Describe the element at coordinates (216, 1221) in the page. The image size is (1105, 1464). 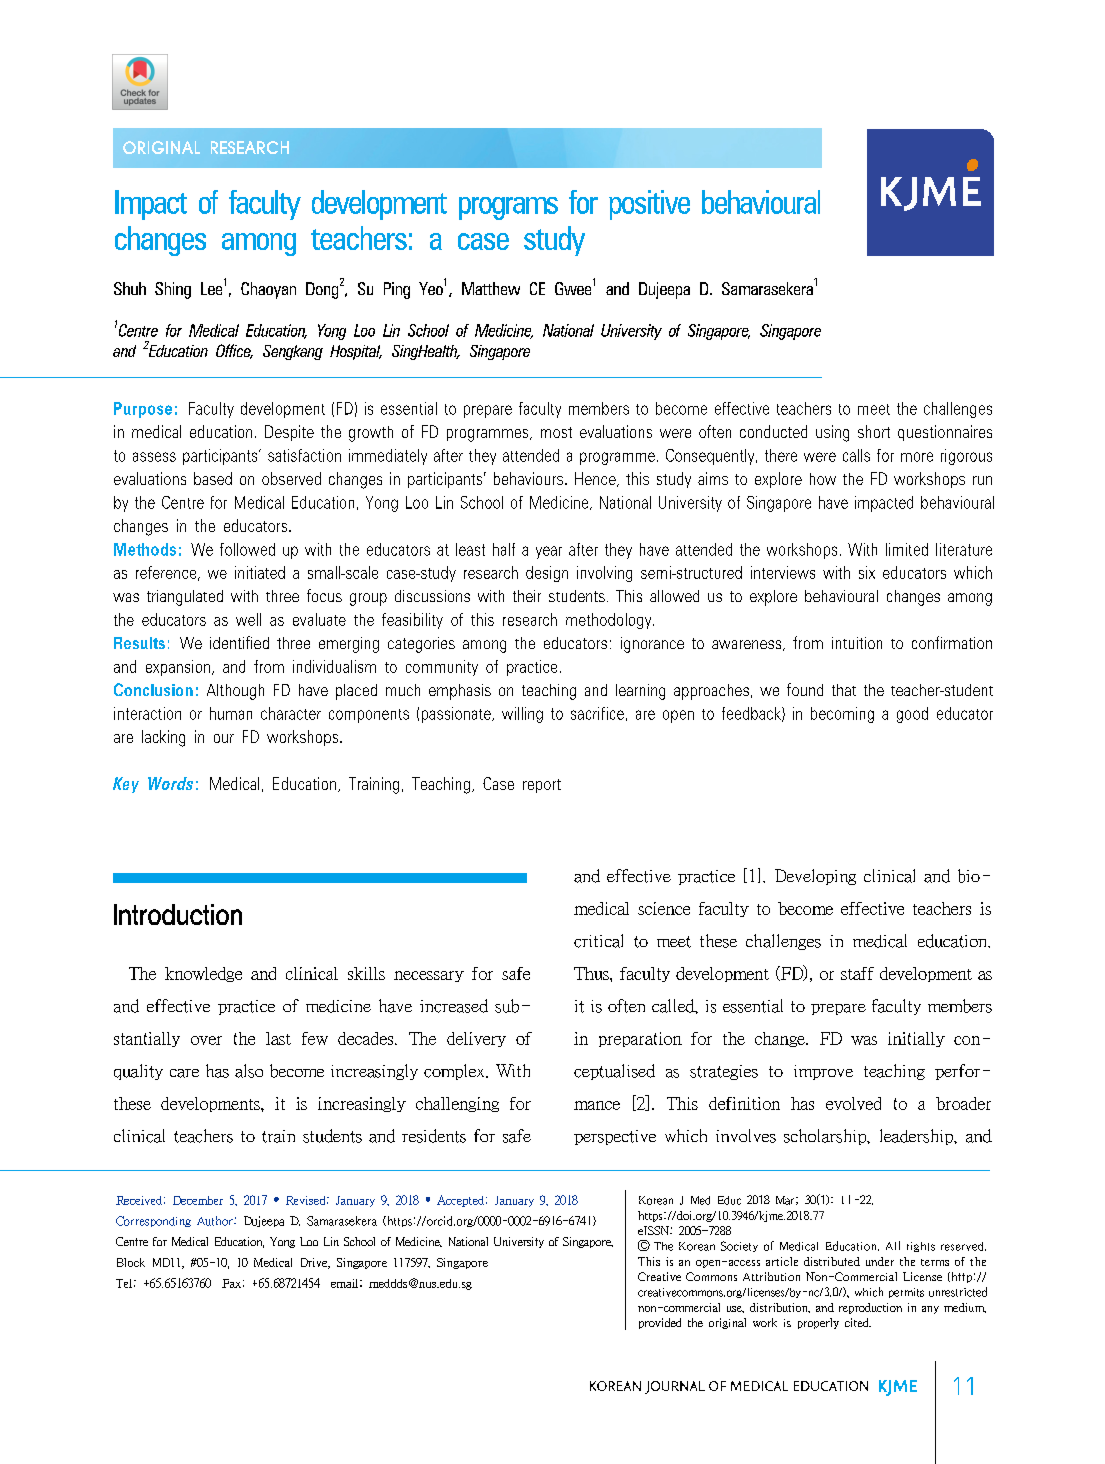
I see `Author` at that location.
